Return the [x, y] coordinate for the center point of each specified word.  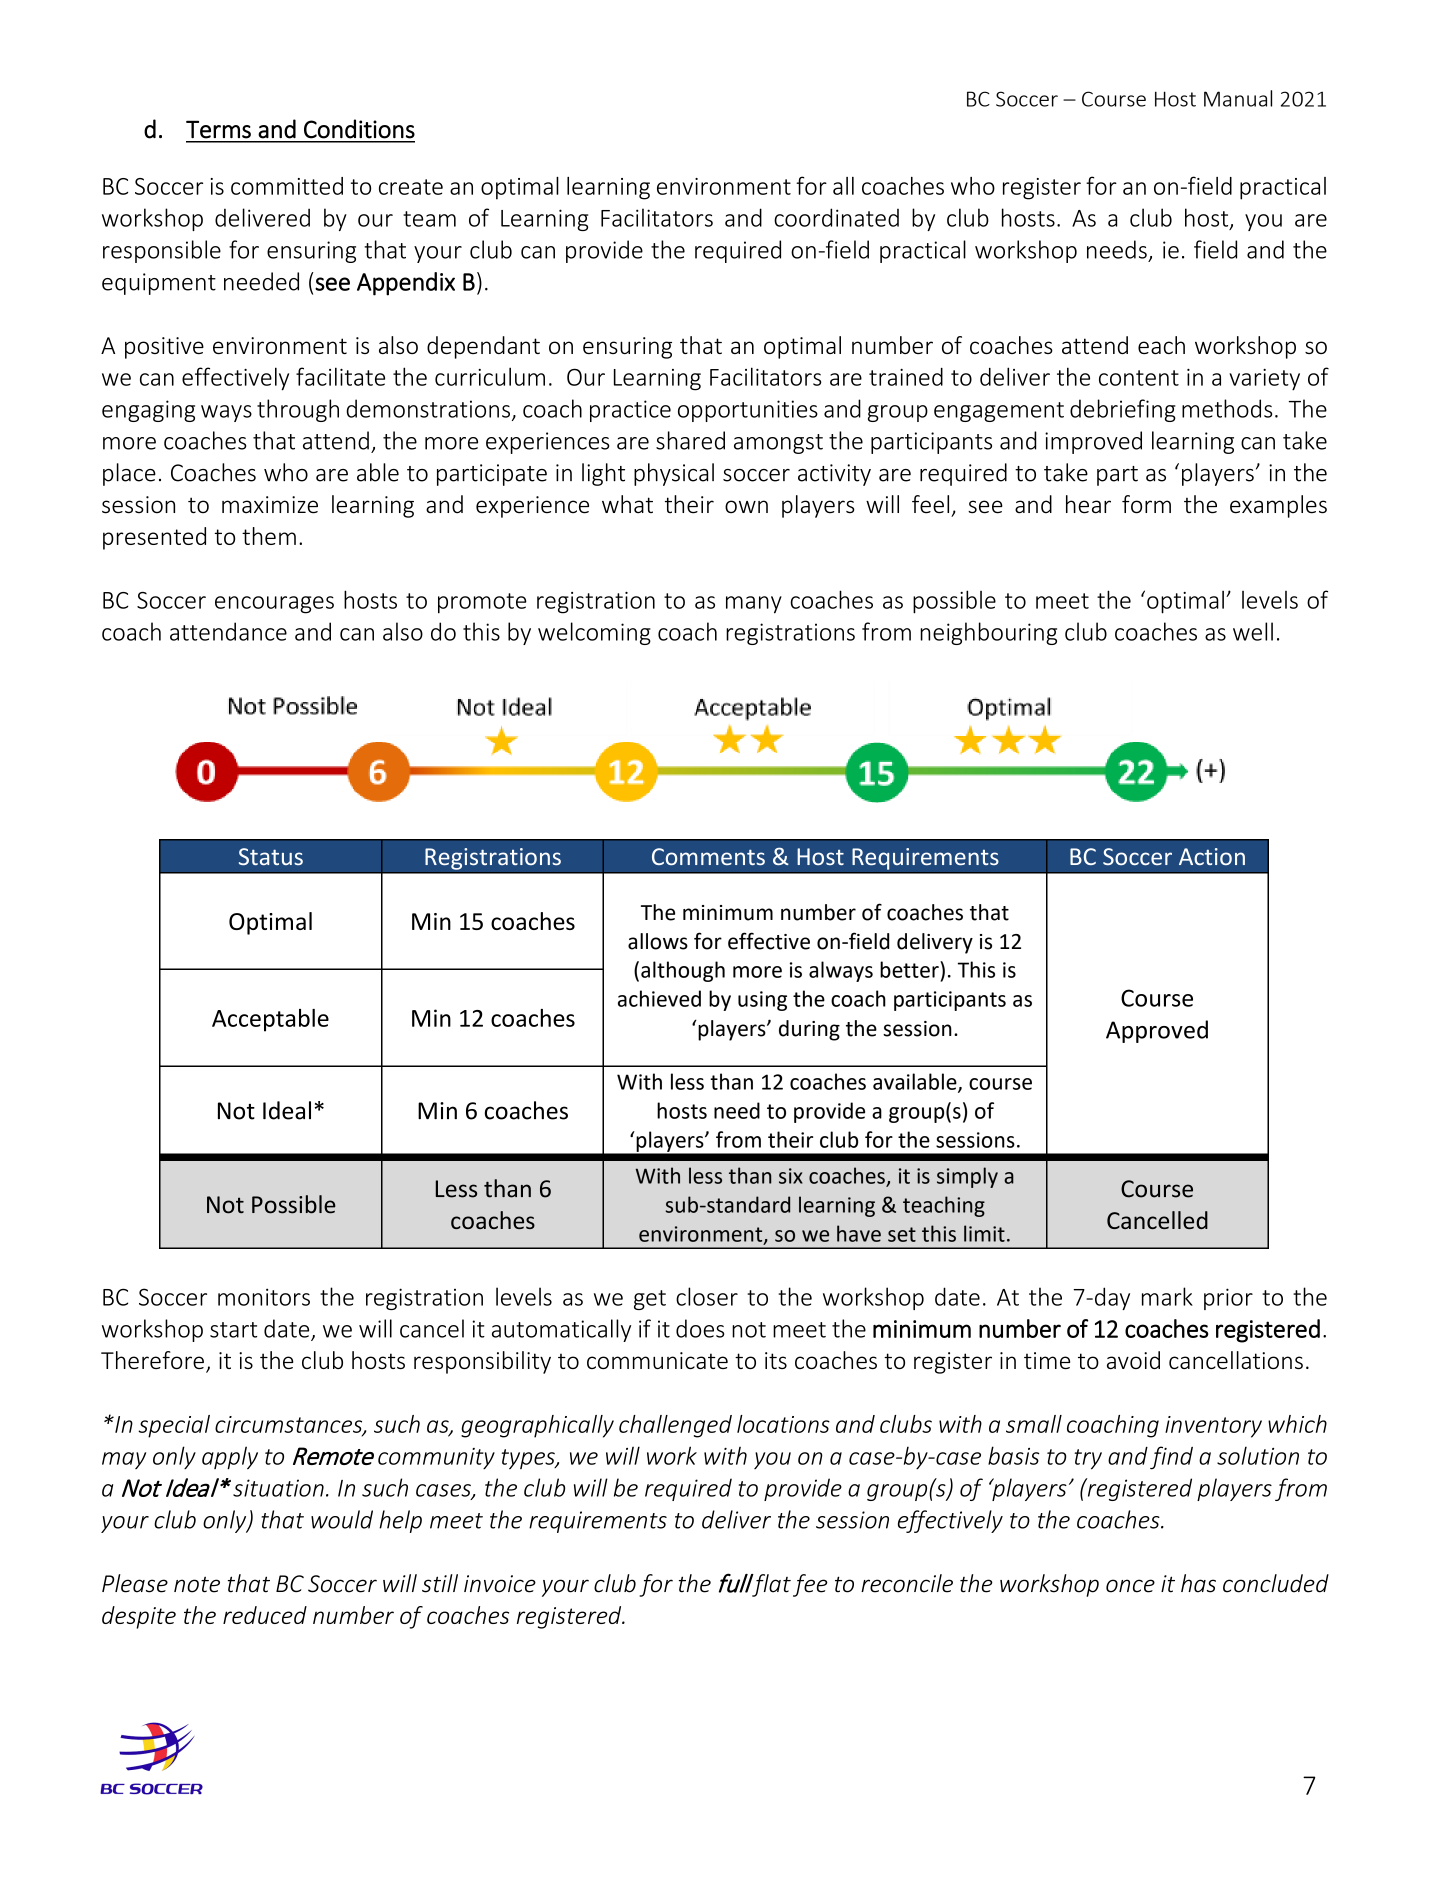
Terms [218, 129]
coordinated [836, 217]
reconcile [907, 1583]
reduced [265, 1615]
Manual [1238, 98]
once [1130, 1586]
